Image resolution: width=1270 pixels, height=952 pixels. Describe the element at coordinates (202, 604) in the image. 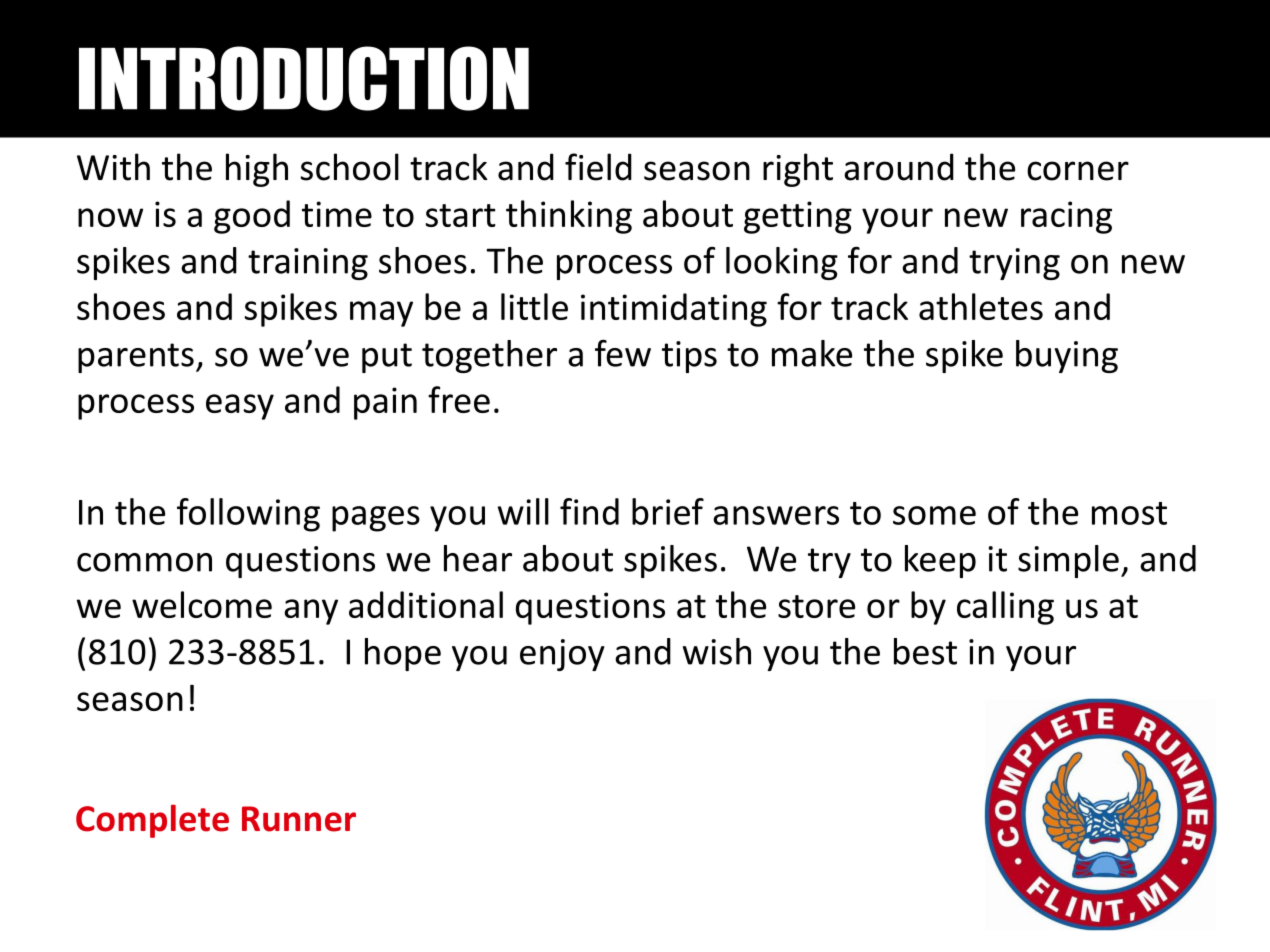

I see `welcome` at that location.
